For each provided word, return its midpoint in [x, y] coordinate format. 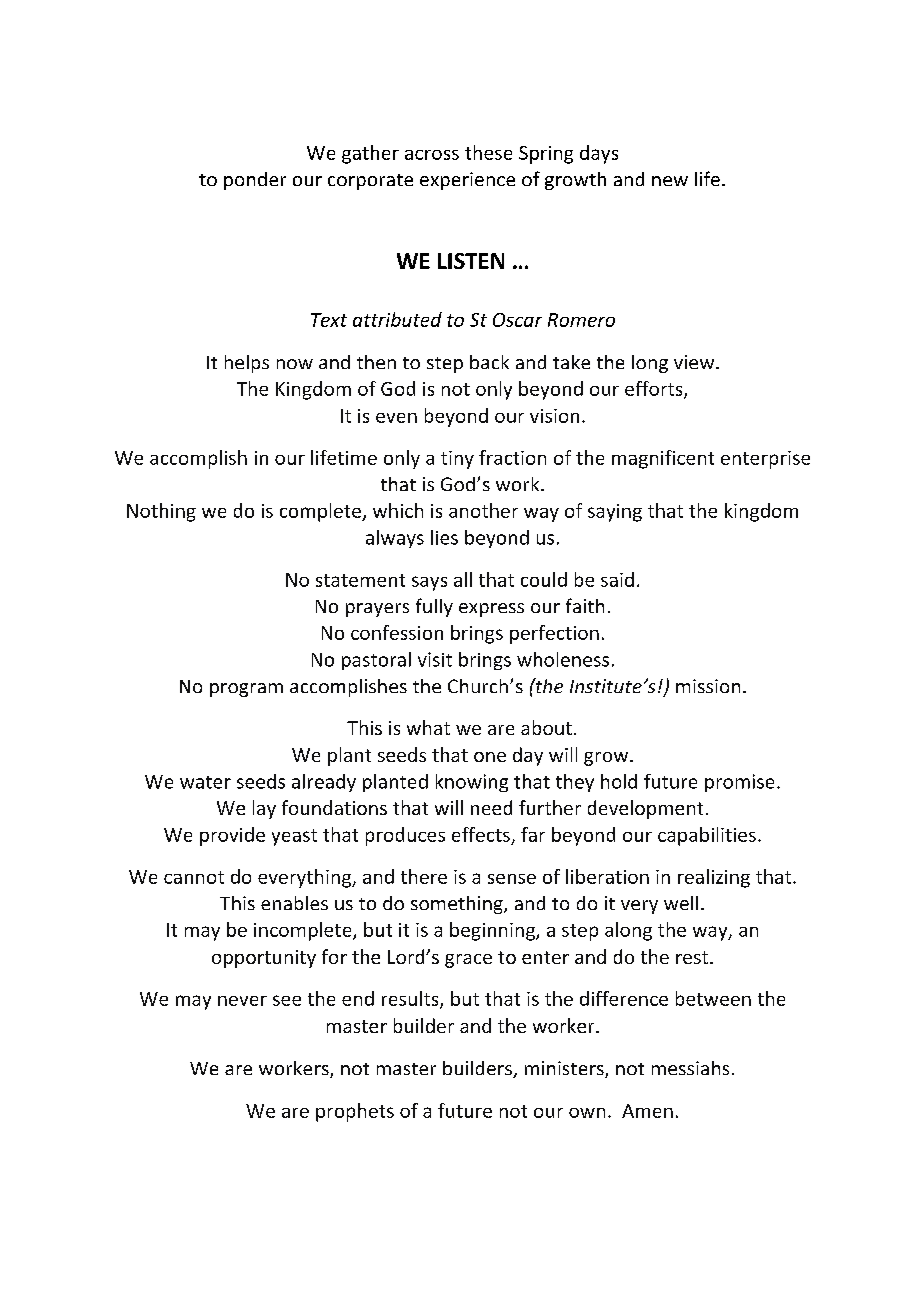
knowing [472, 783]
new [670, 181]
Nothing [161, 512]
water [205, 782]
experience [467, 181]
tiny [457, 460]
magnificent [663, 459]
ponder [255, 181]
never [242, 1001]
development [645, 809]
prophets [355, 1112]
